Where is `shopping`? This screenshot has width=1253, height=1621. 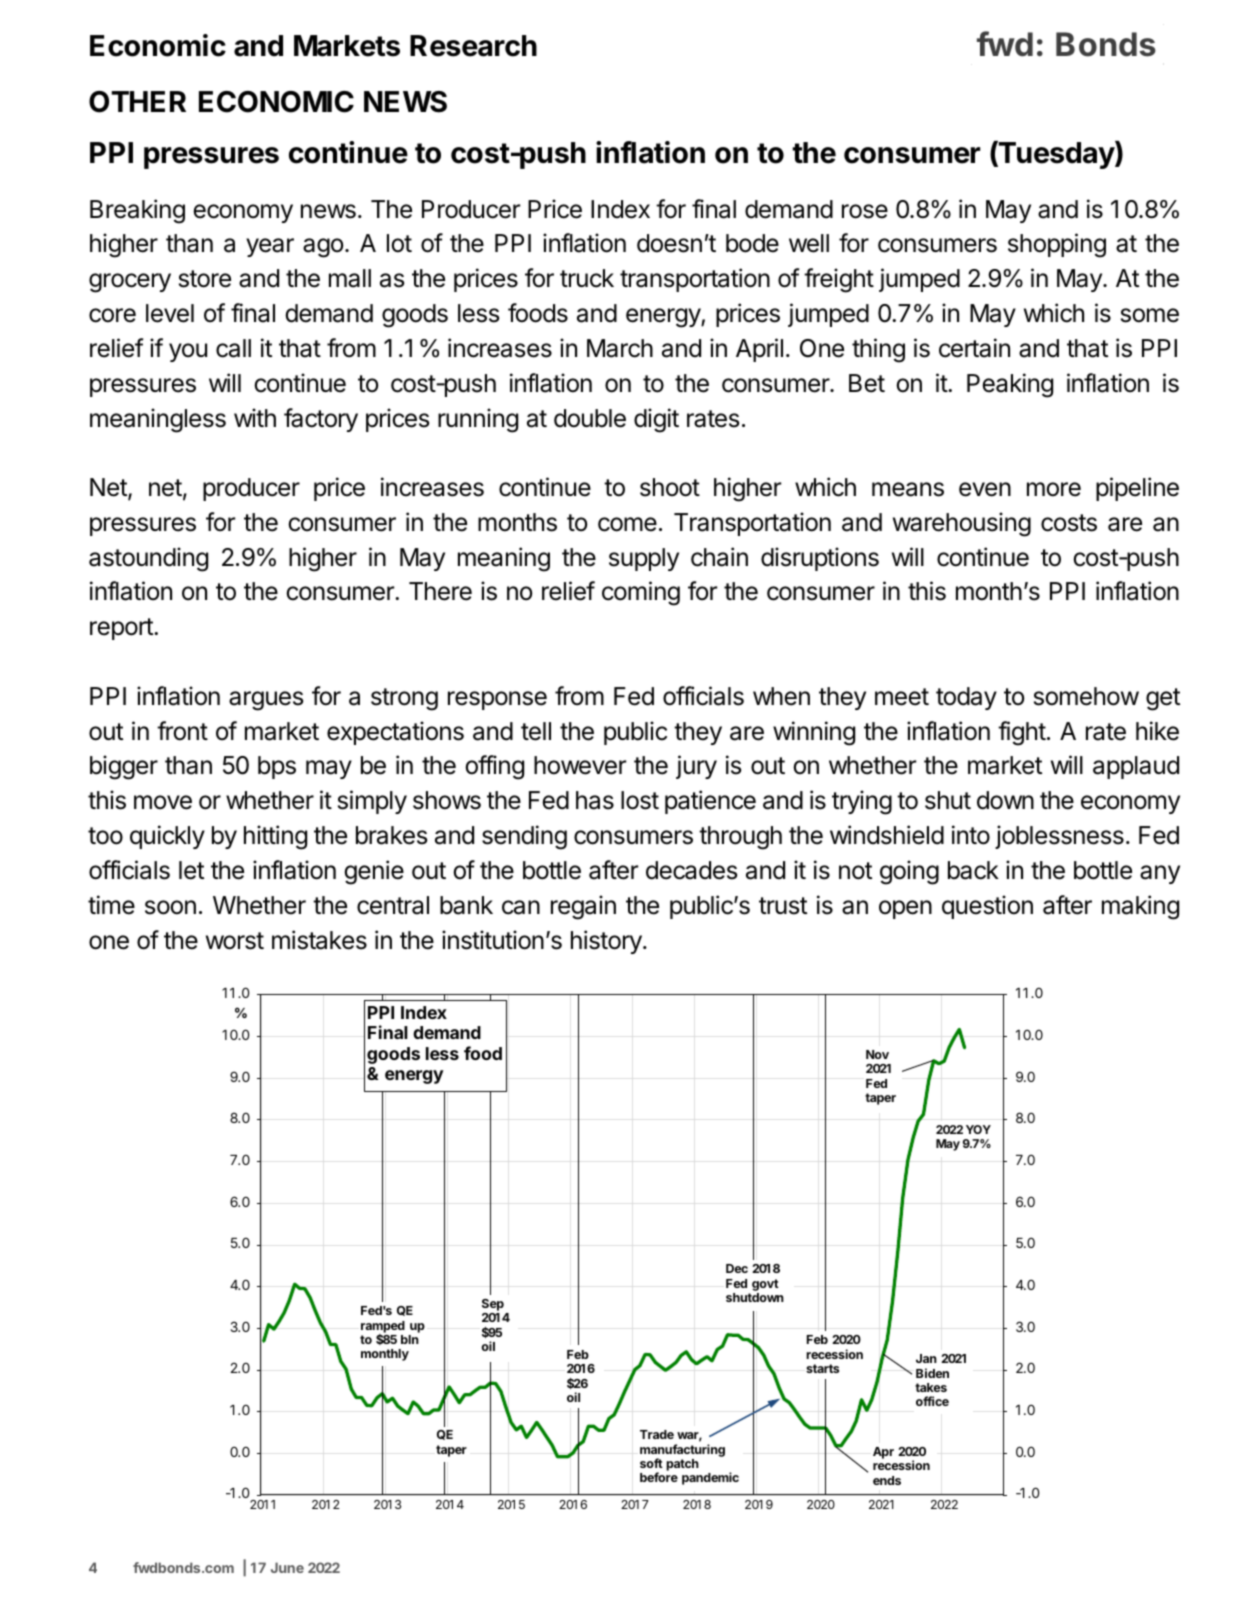
shopping is located at coordinates (1057, 245).
